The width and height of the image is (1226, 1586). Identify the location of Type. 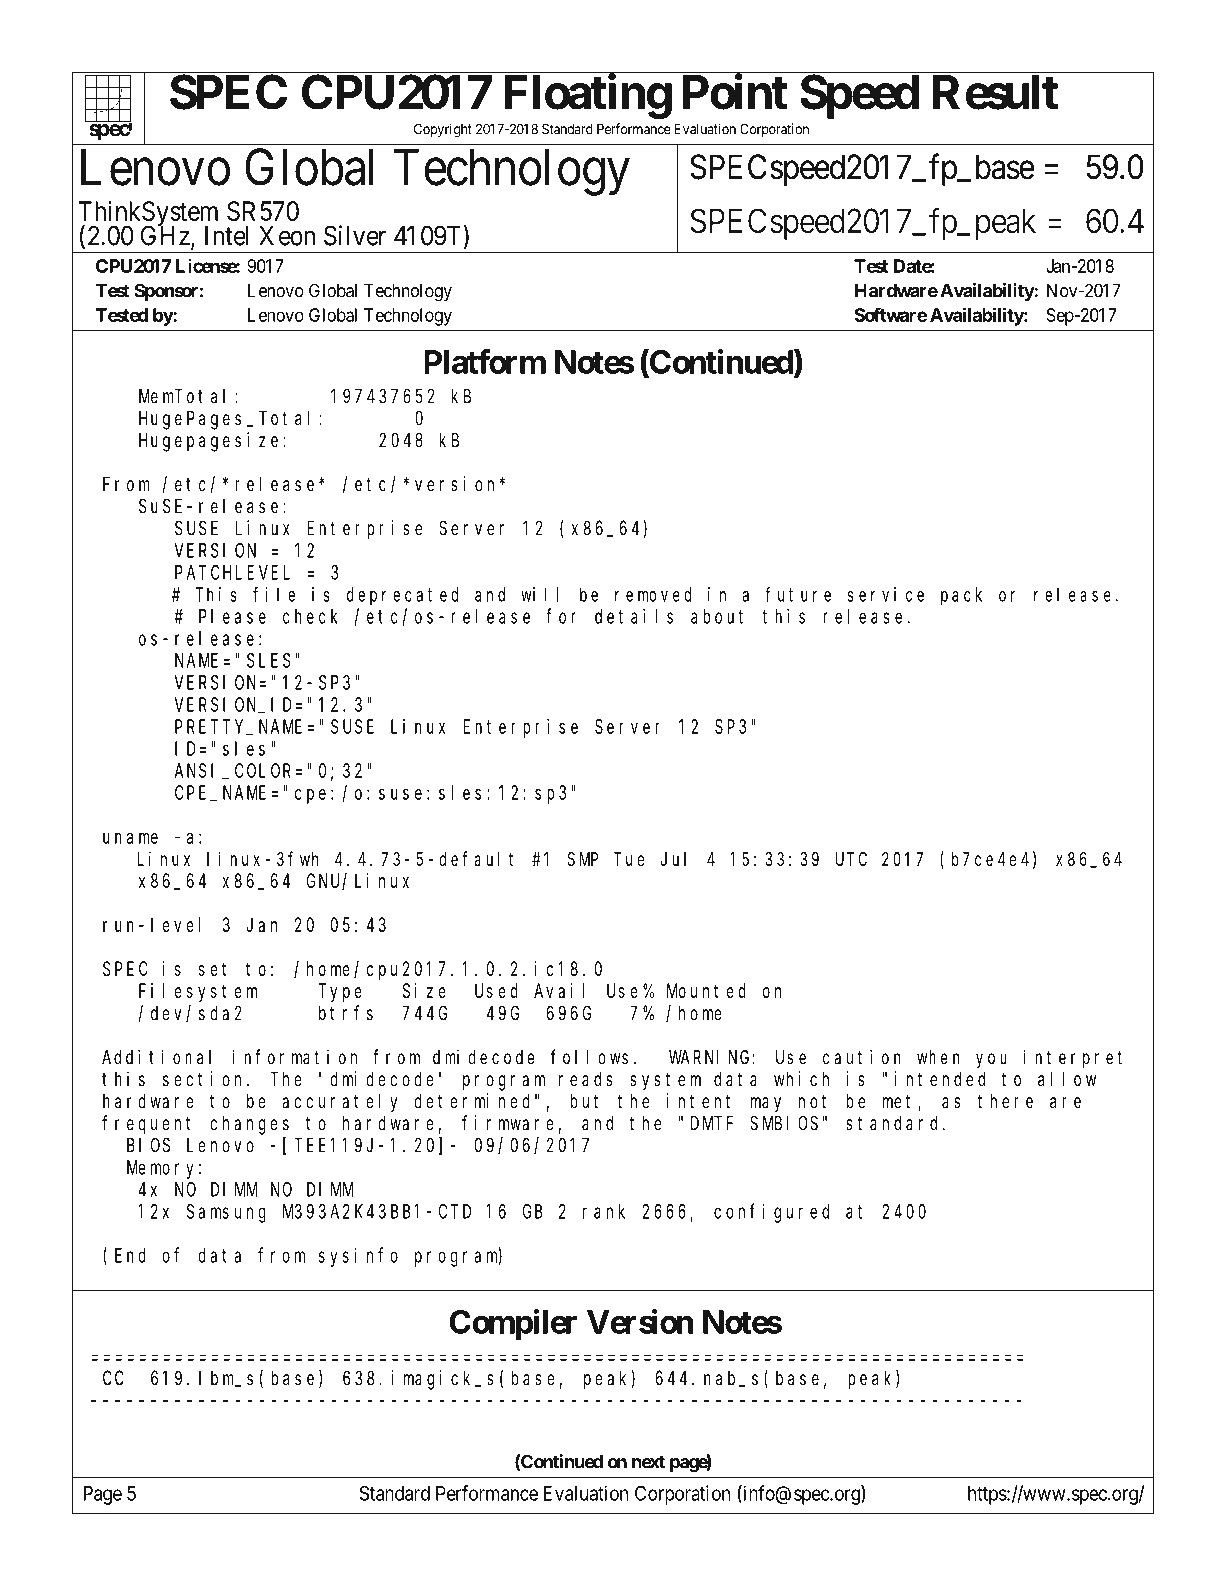
(340, 993).
